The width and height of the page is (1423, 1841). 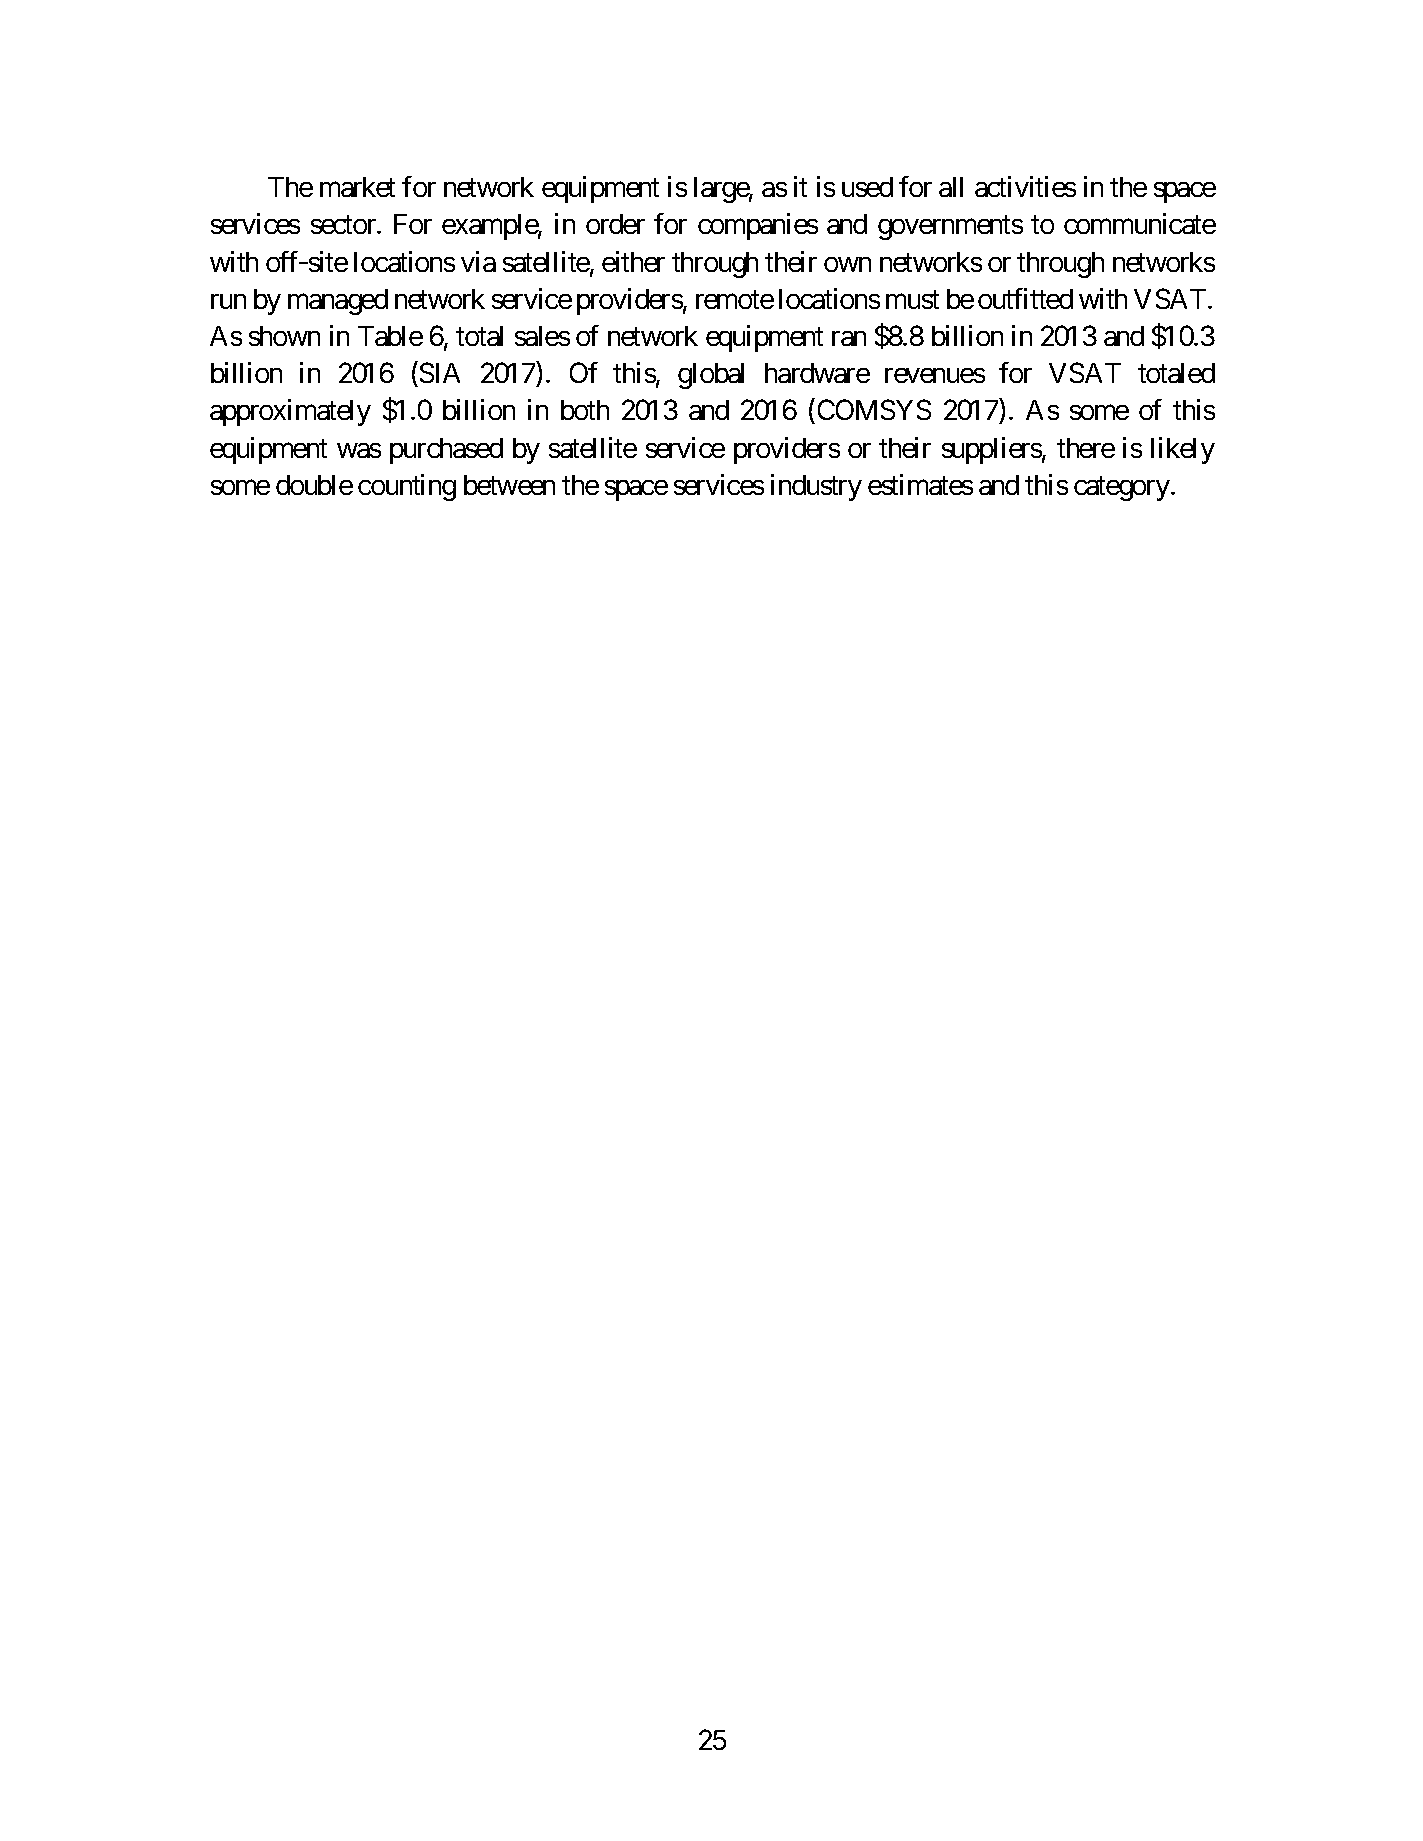 What do you see at coordinates (284, 336) in the page?
I see `shown` at bounding box center [284, 336].
